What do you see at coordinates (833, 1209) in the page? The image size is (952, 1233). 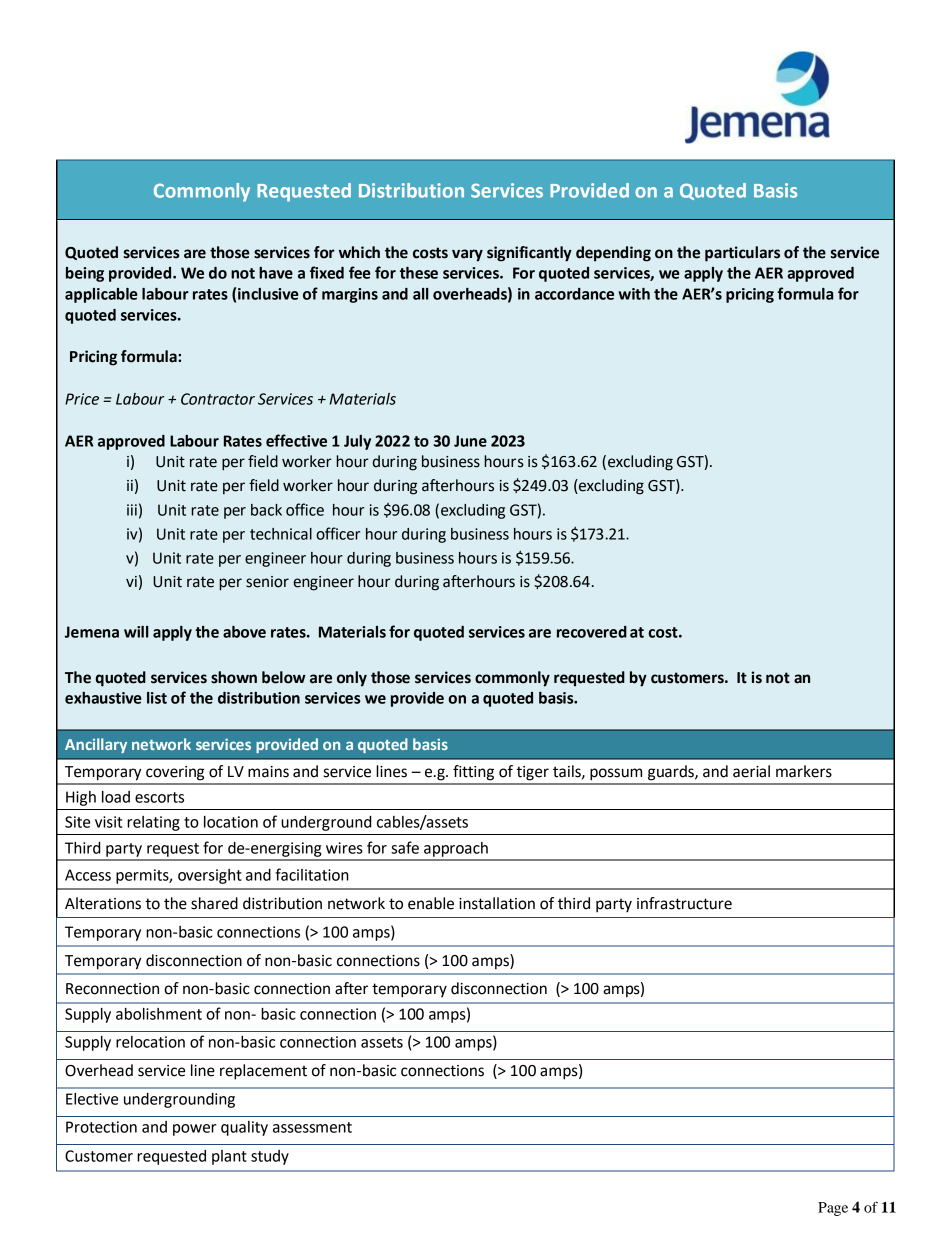 I see `Page` at bounding box center [833, 1209].
